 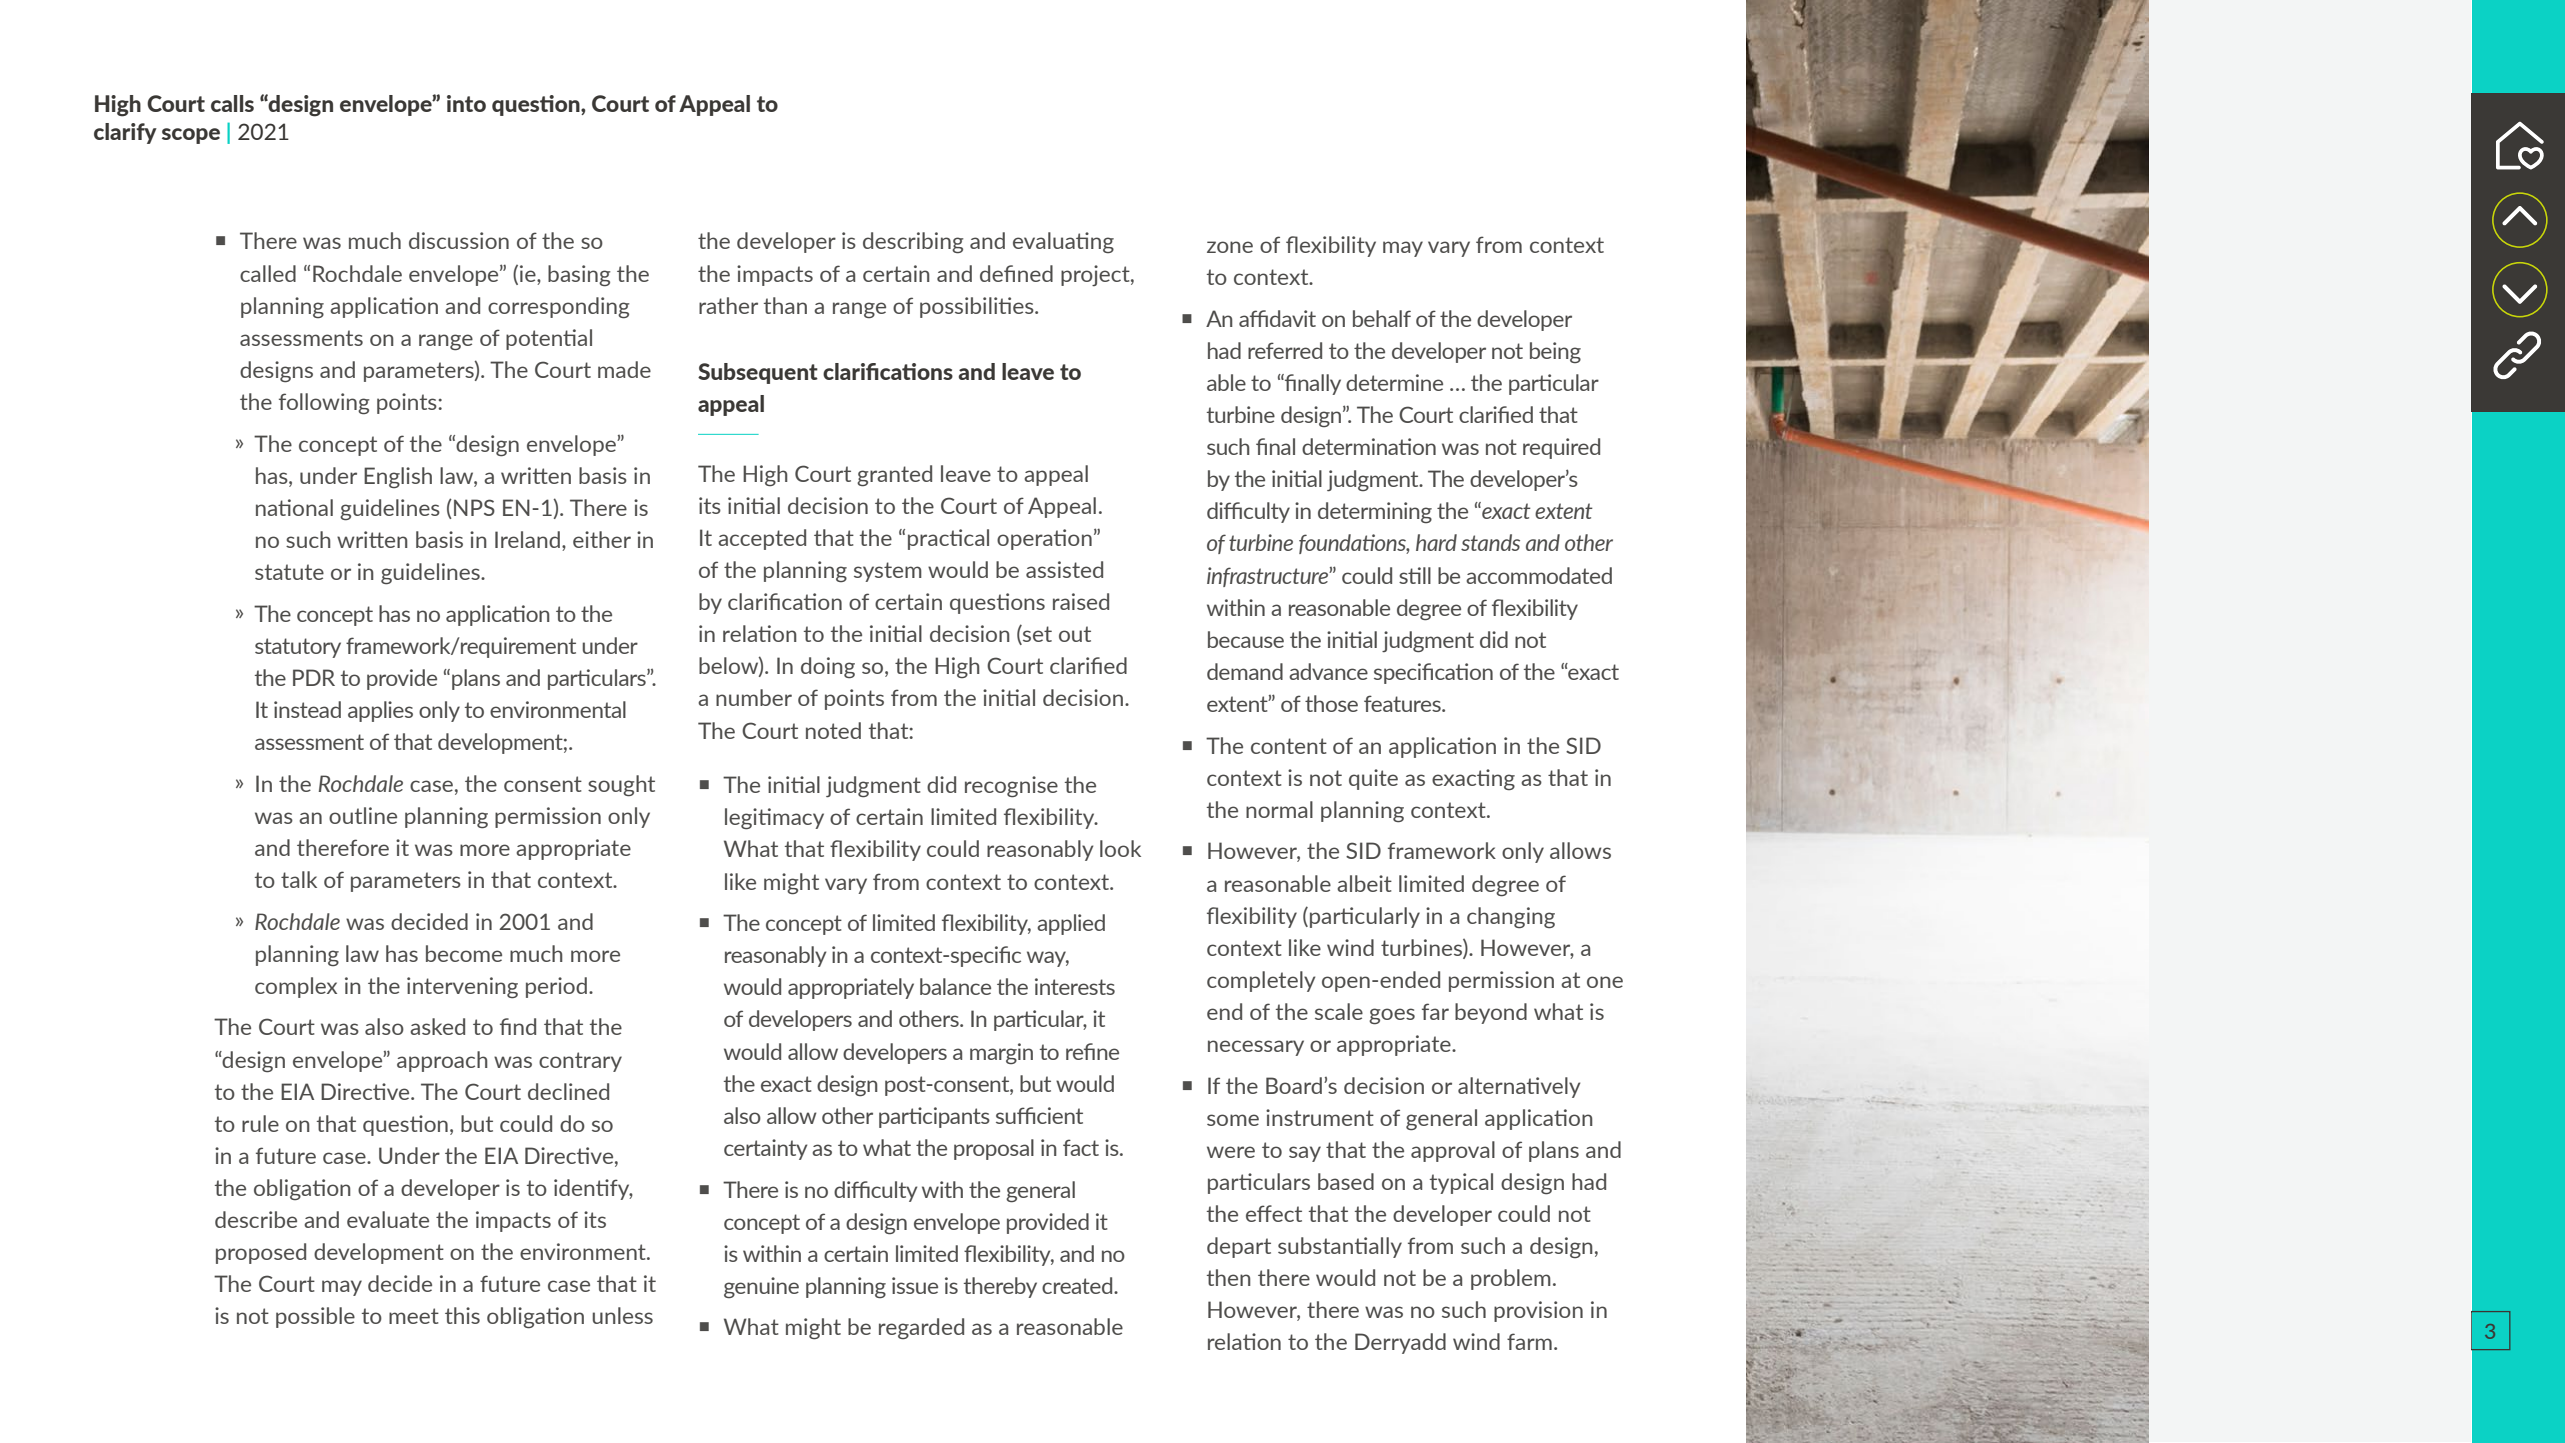 What do you see at coordinates (913, 243) in the image?
I see `describing` at bounding box center [913, 243].
